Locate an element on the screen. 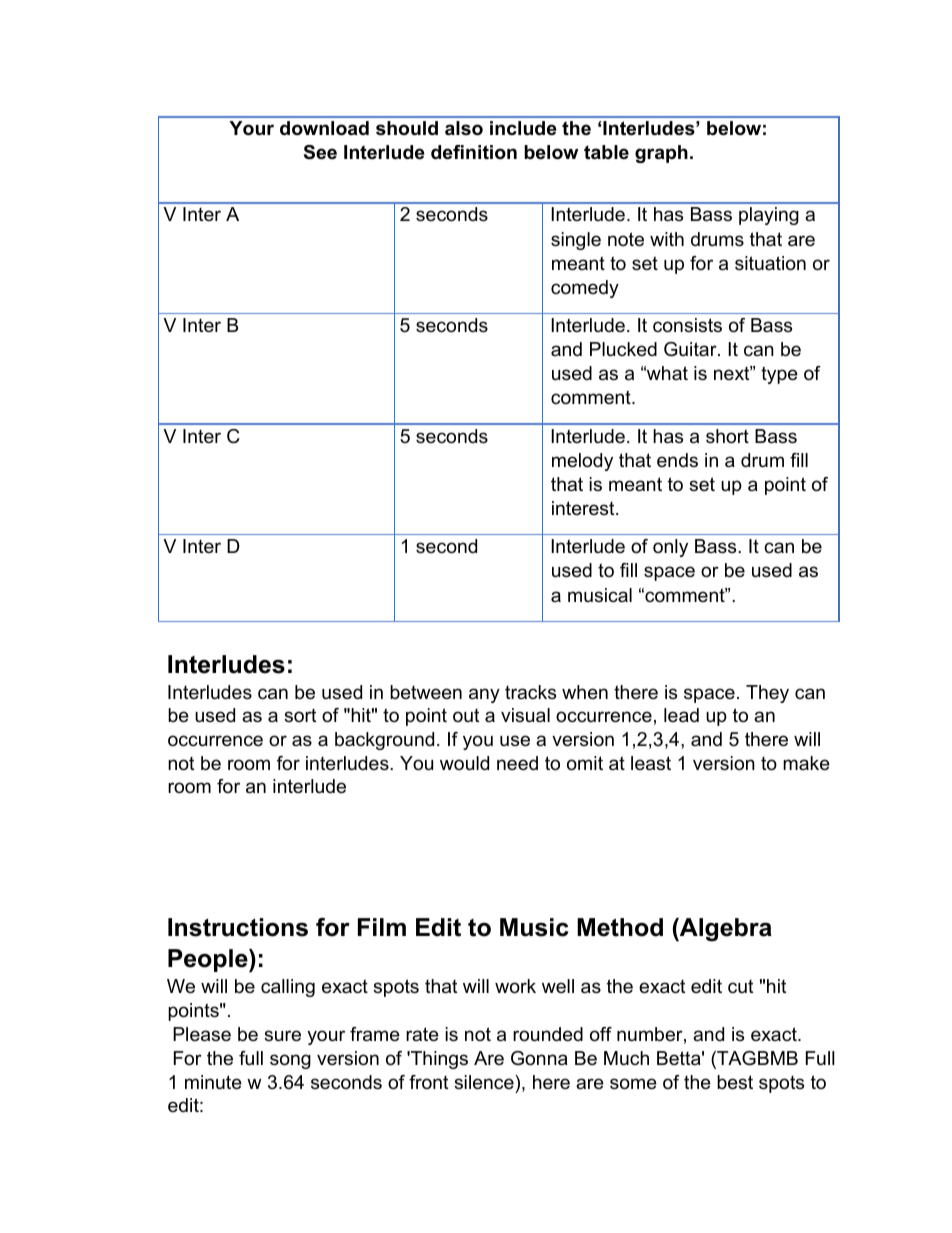 Image resolution: width=952 pixels, height=1233 pixels. song is located at coordinates (290, 1061).
